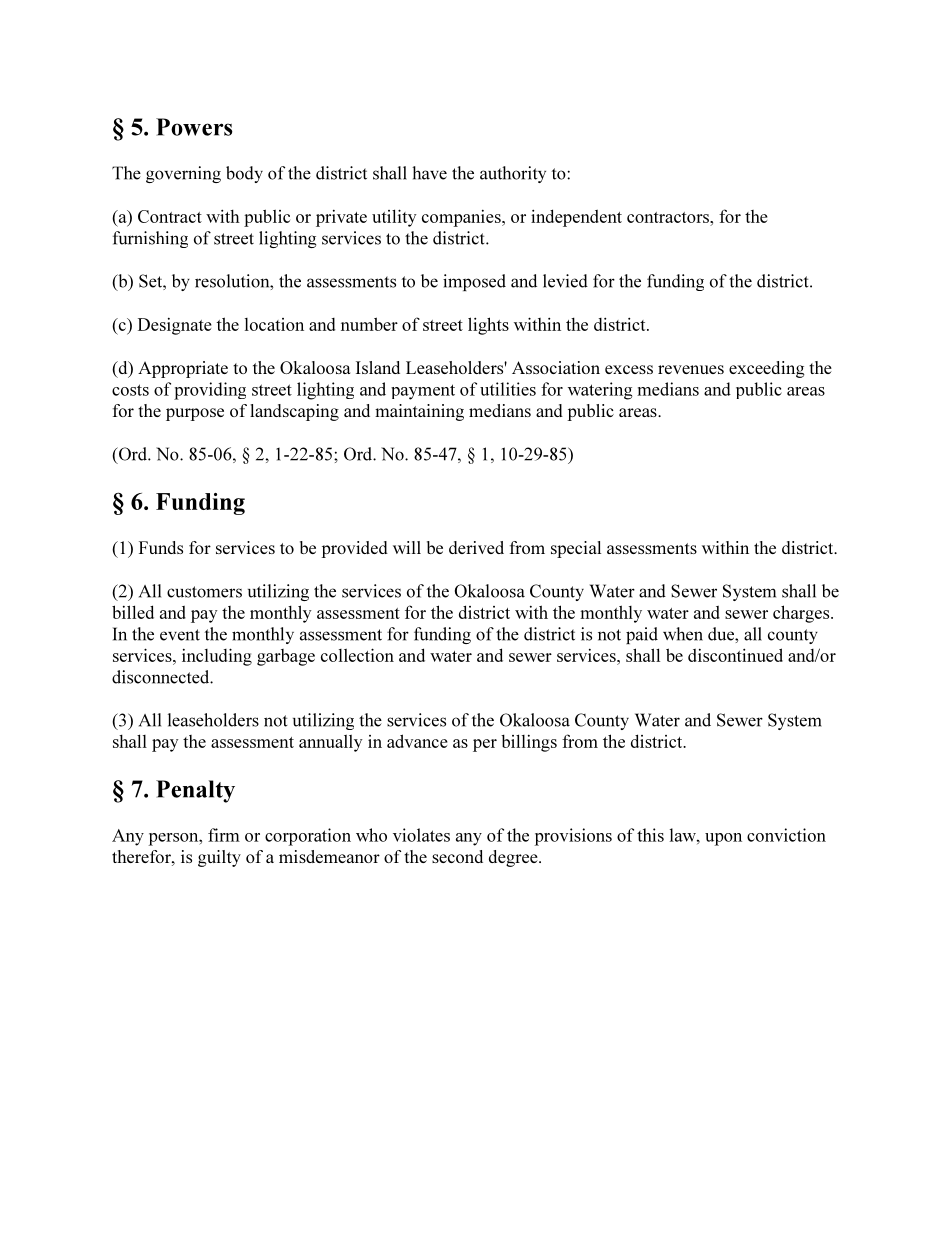  I want to click on discontinued, so click(735, 655).
